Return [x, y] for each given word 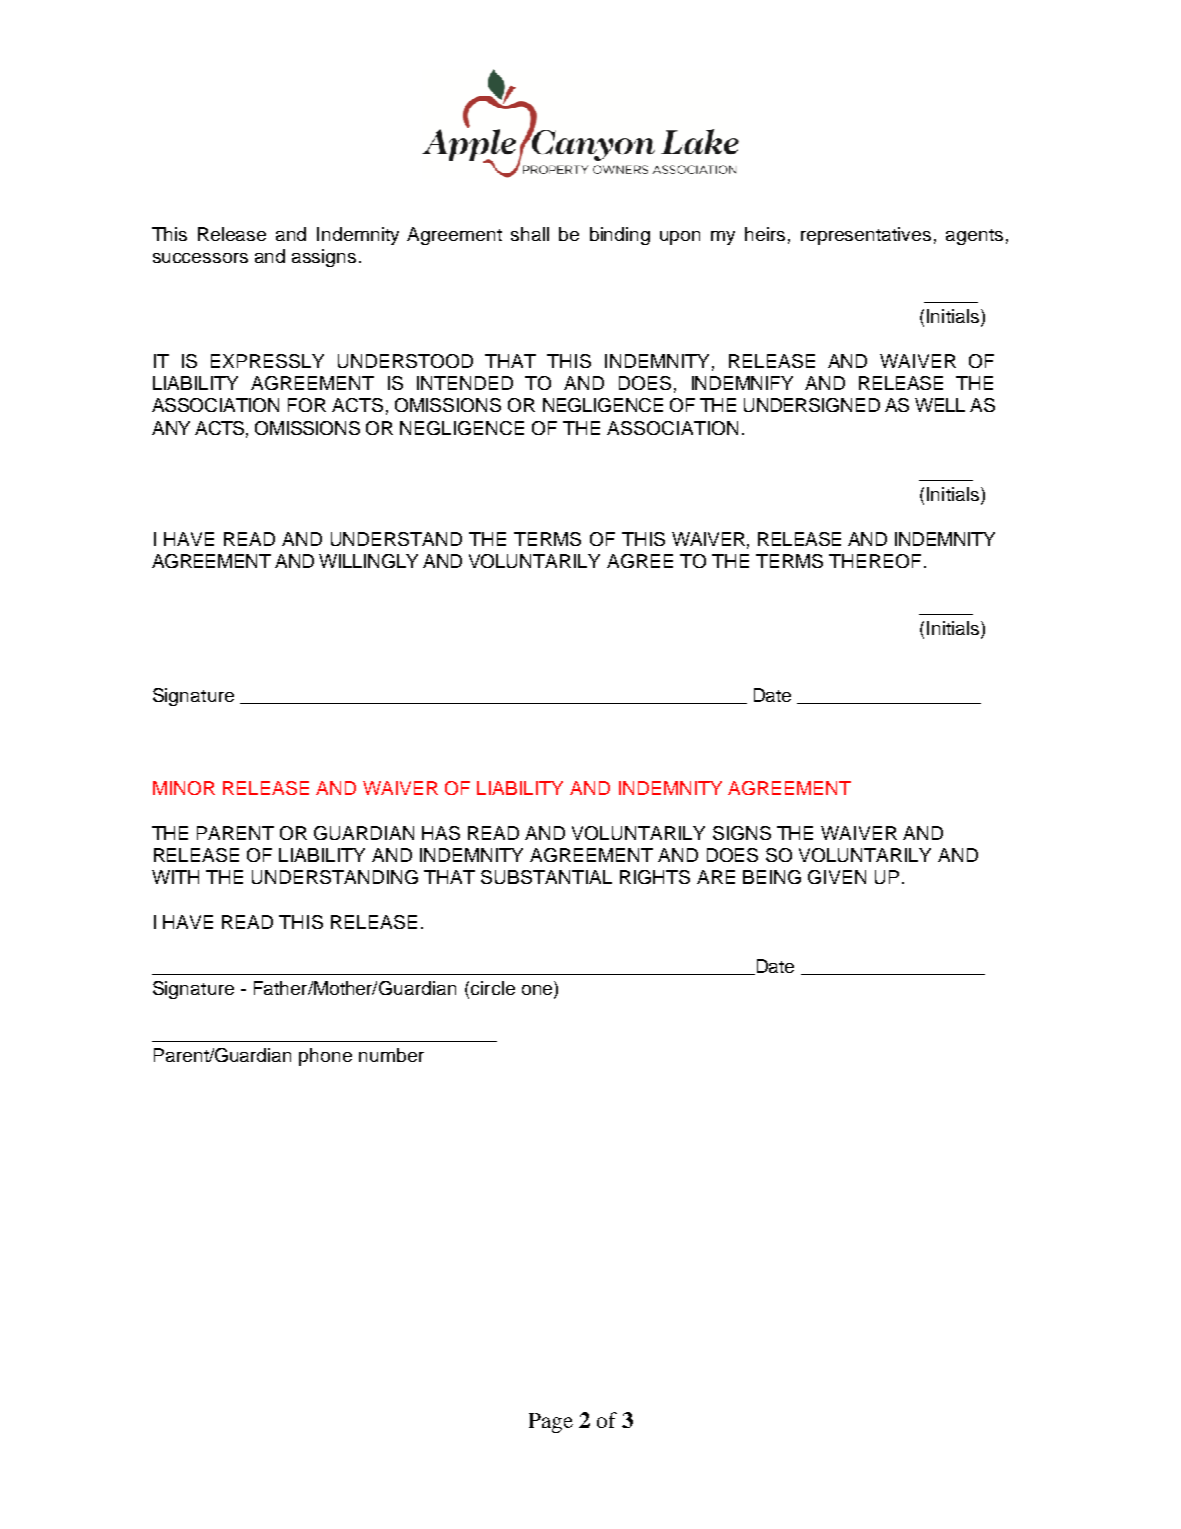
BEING [772, 877]
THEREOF [875, 561]
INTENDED [465, 383]
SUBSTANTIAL [546, 877]
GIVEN [837, 877]
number [391, 1055]
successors [200, 258]
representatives [866, 236]
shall [530, 234]
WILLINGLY [368, 561]
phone [325, 1057]
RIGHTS [655, 877]
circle [493, 988]
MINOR [184, 788]
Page [551, 1423]
